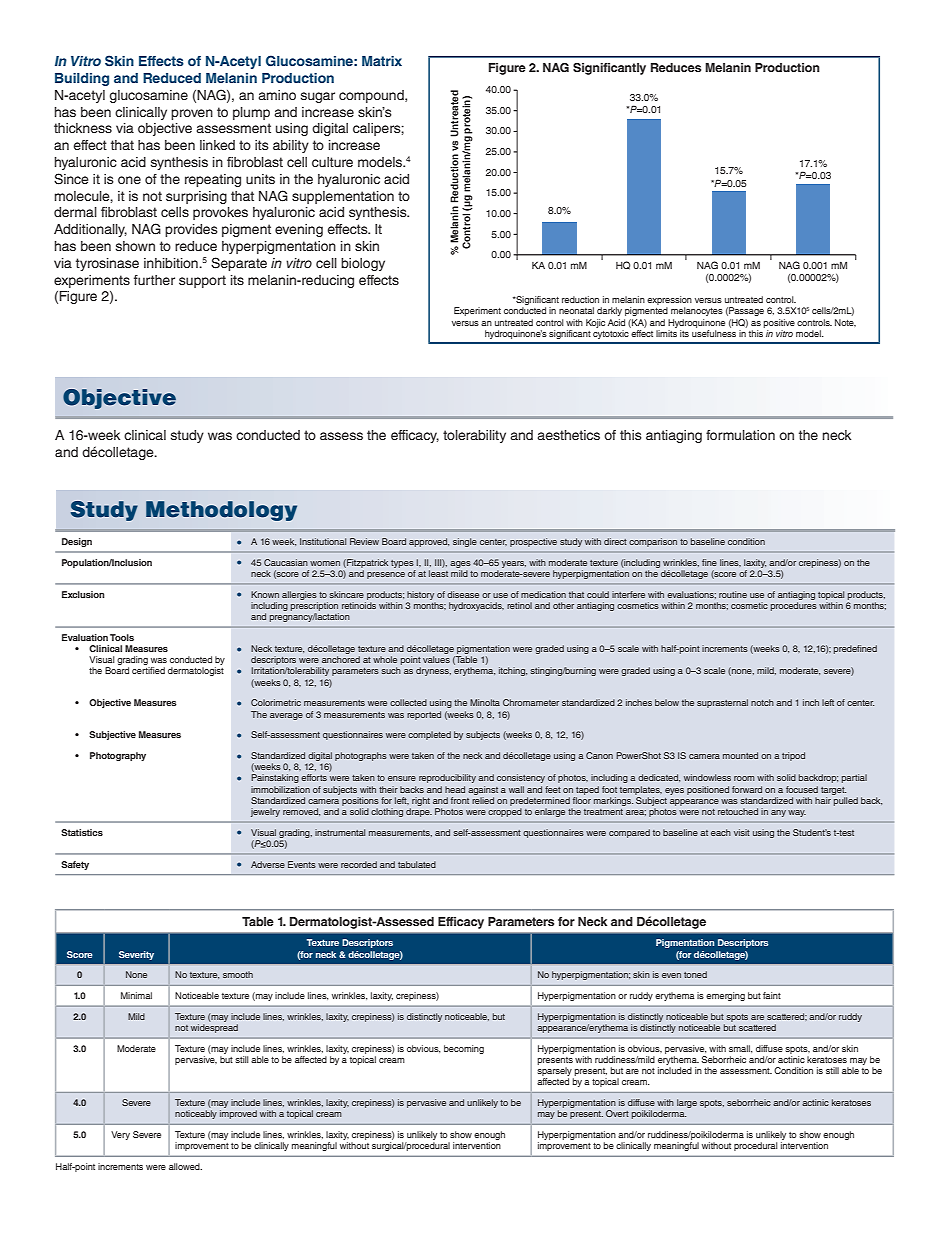 This screenshot has width=952, height=1233. What do you see at coordinates (463, 594) in the screenshot?
I see `disease` at bounding box center [463, 594].
